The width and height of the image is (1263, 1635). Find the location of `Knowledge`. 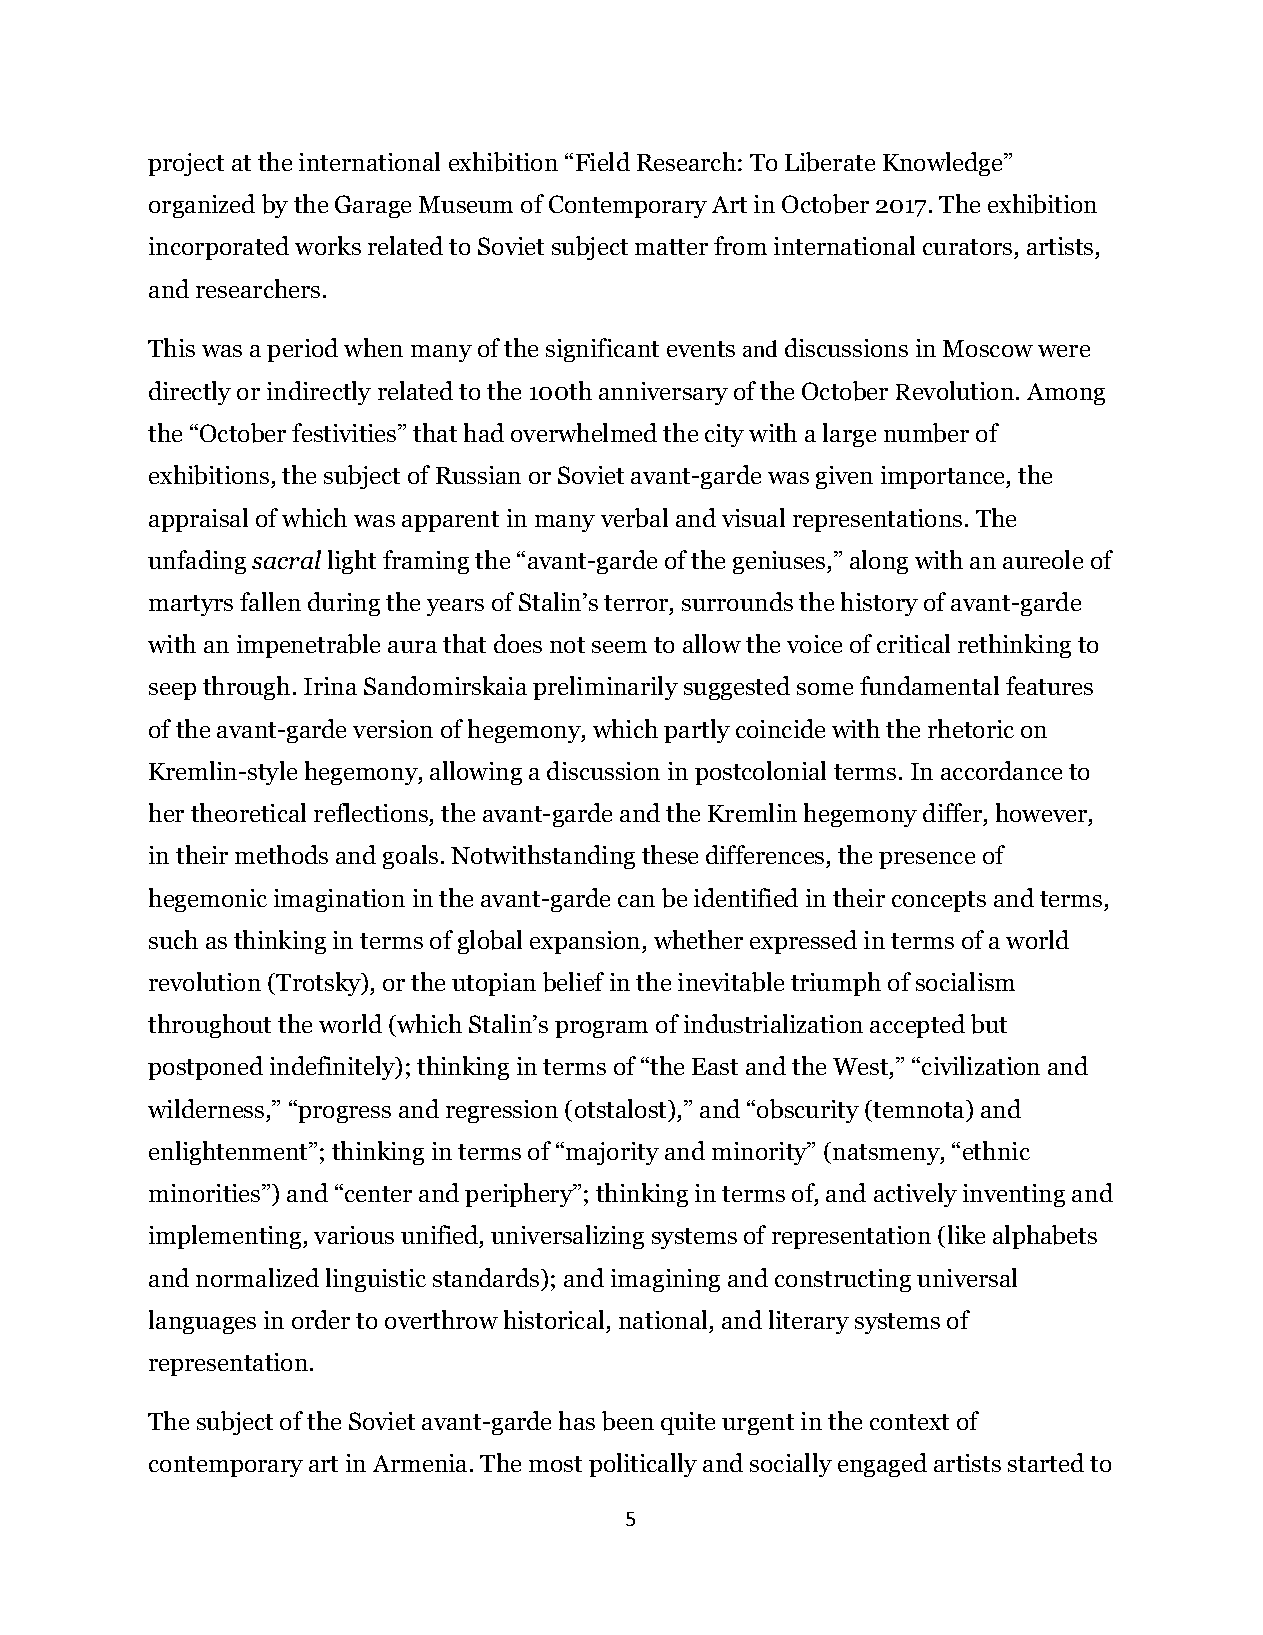

Knowledge is located at coordinates (944, 164).
